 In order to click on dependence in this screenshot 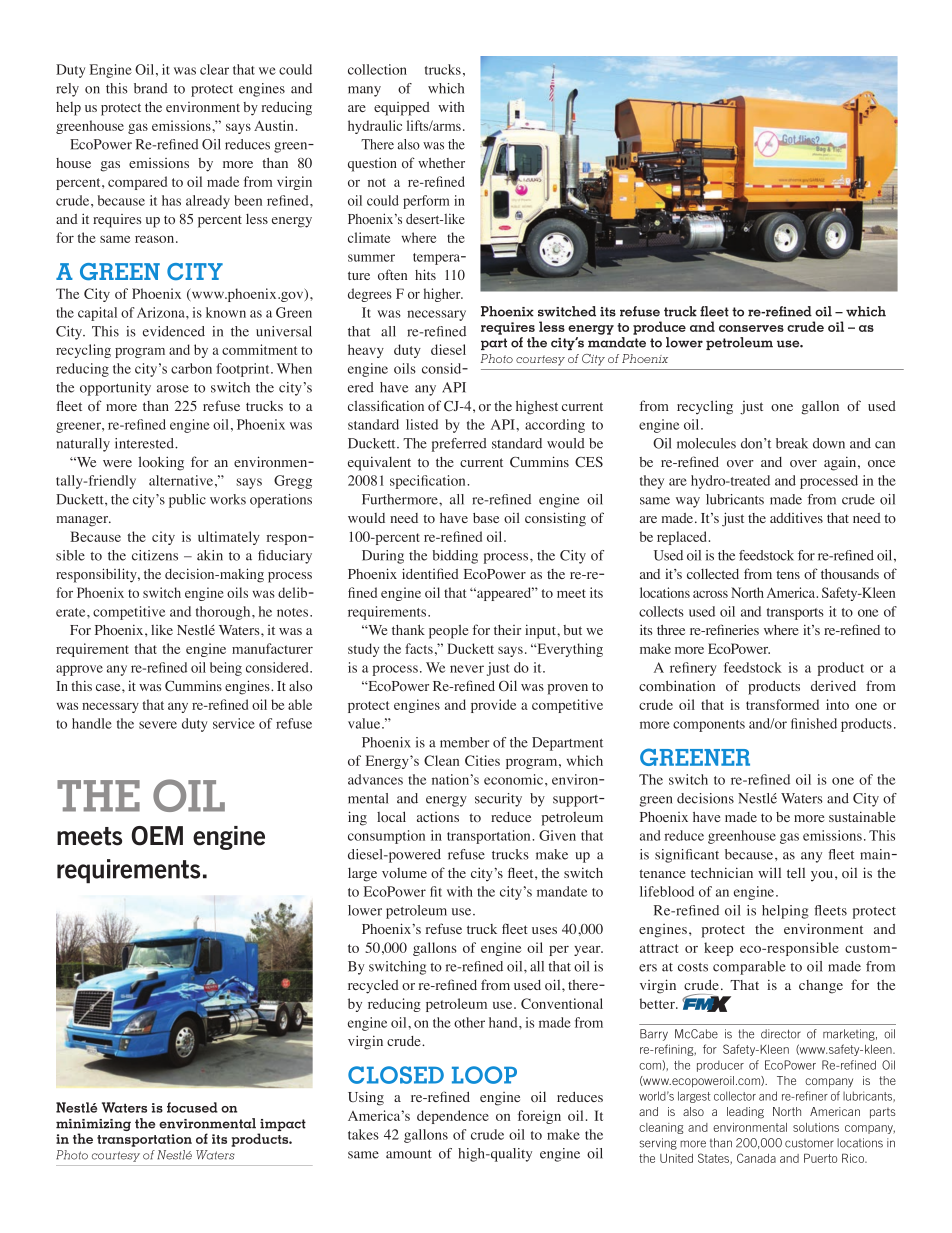, I will do `click(453, 1117)`.
